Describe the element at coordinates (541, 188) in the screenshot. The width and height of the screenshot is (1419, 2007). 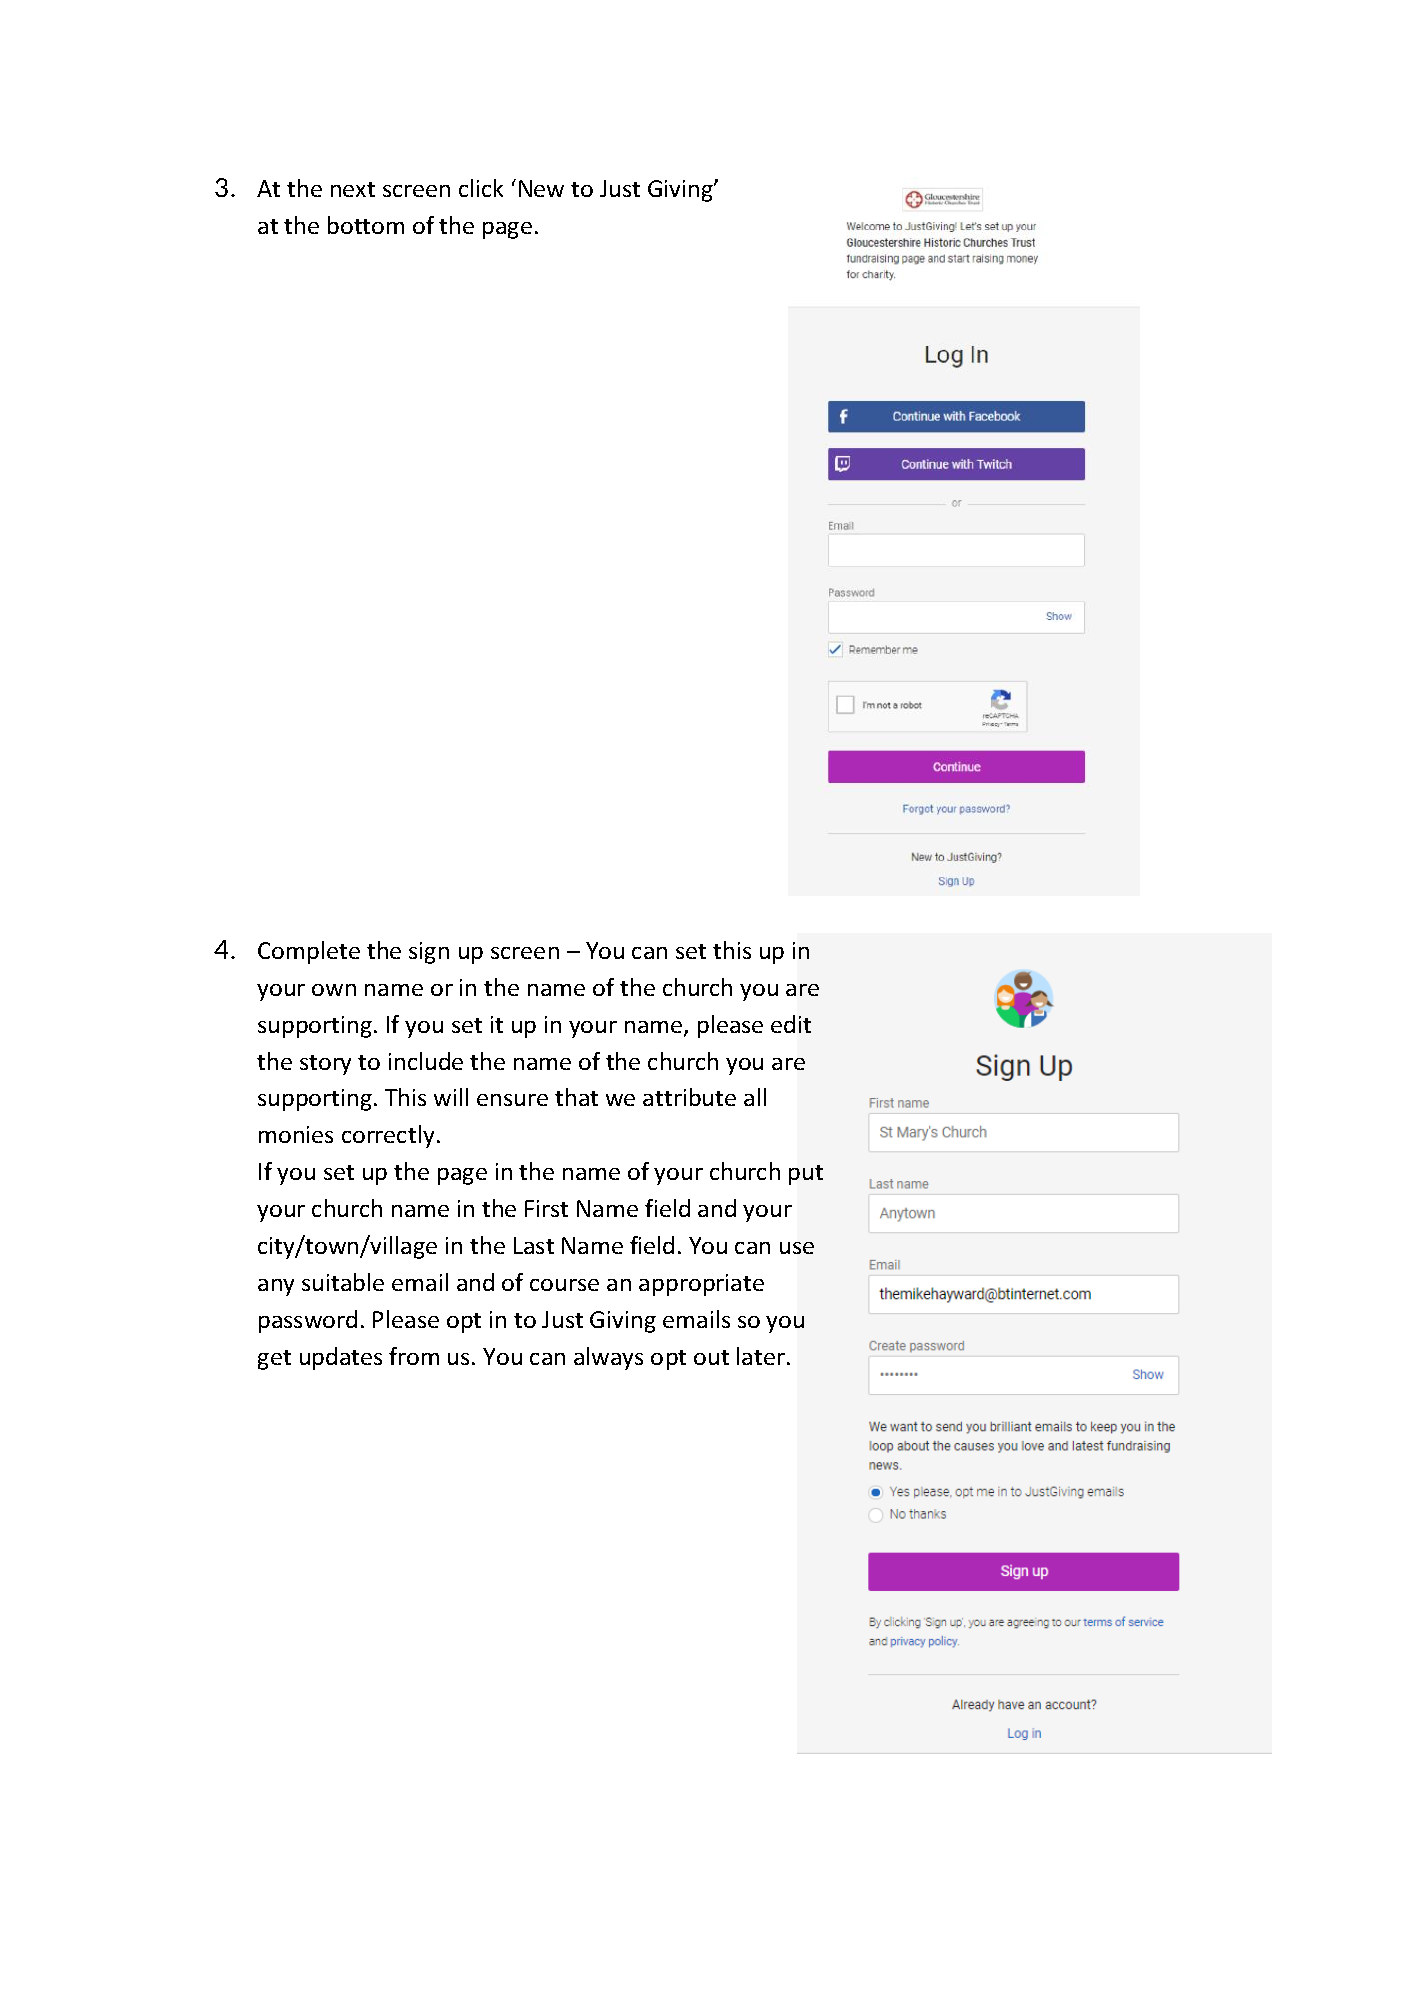
I see `New` at that location.
